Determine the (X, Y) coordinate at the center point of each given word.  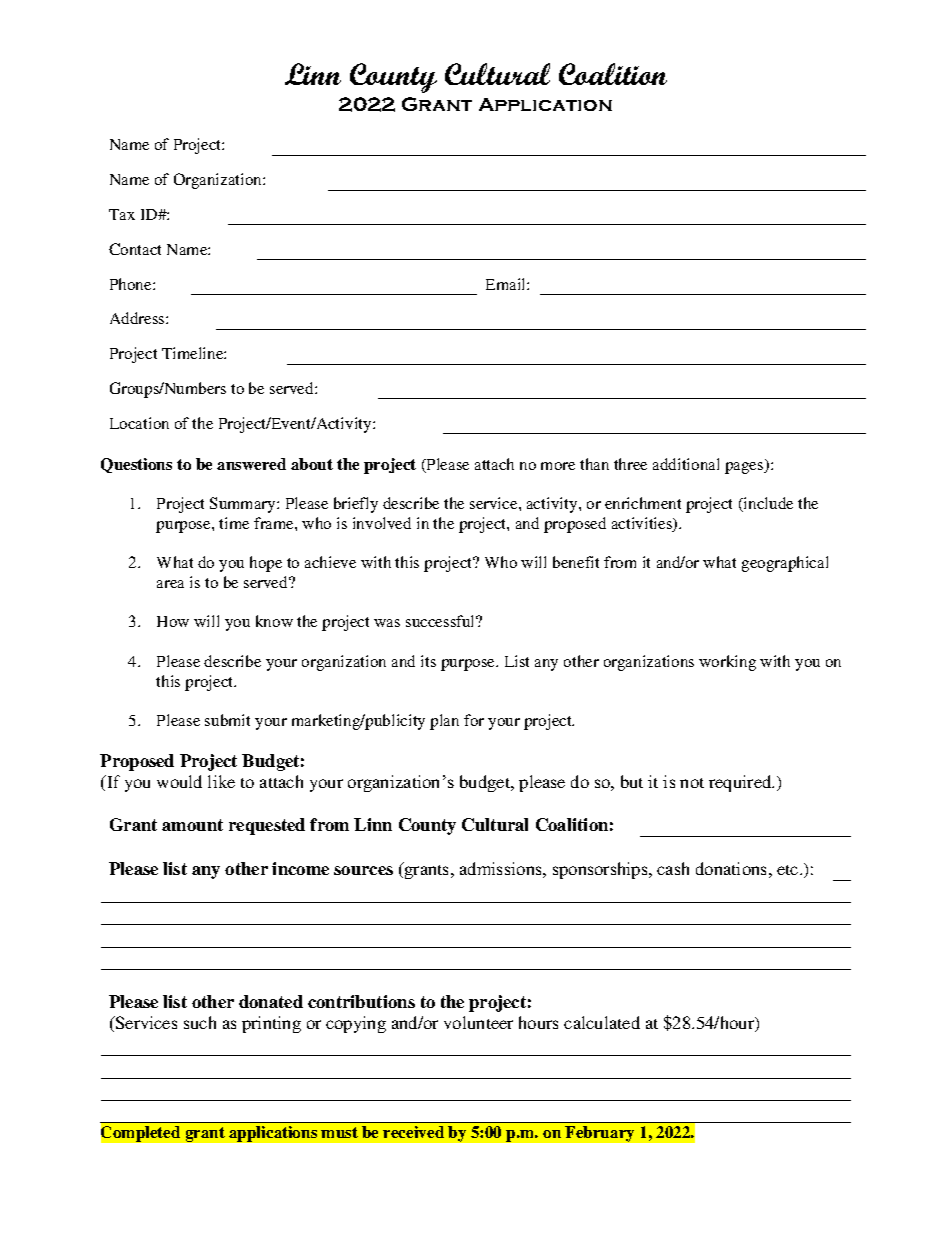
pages (745, 468)
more (558, 466)
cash (673, 868)
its (428, 661)
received (413, 1132)
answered (251, 464)
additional (686, 464)
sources (363, 870)
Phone (132, 284)
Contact (135, 249)
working (727, 663)
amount (192, 825)
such (200, 1022)
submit (227, 720)
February (599, 1134)
